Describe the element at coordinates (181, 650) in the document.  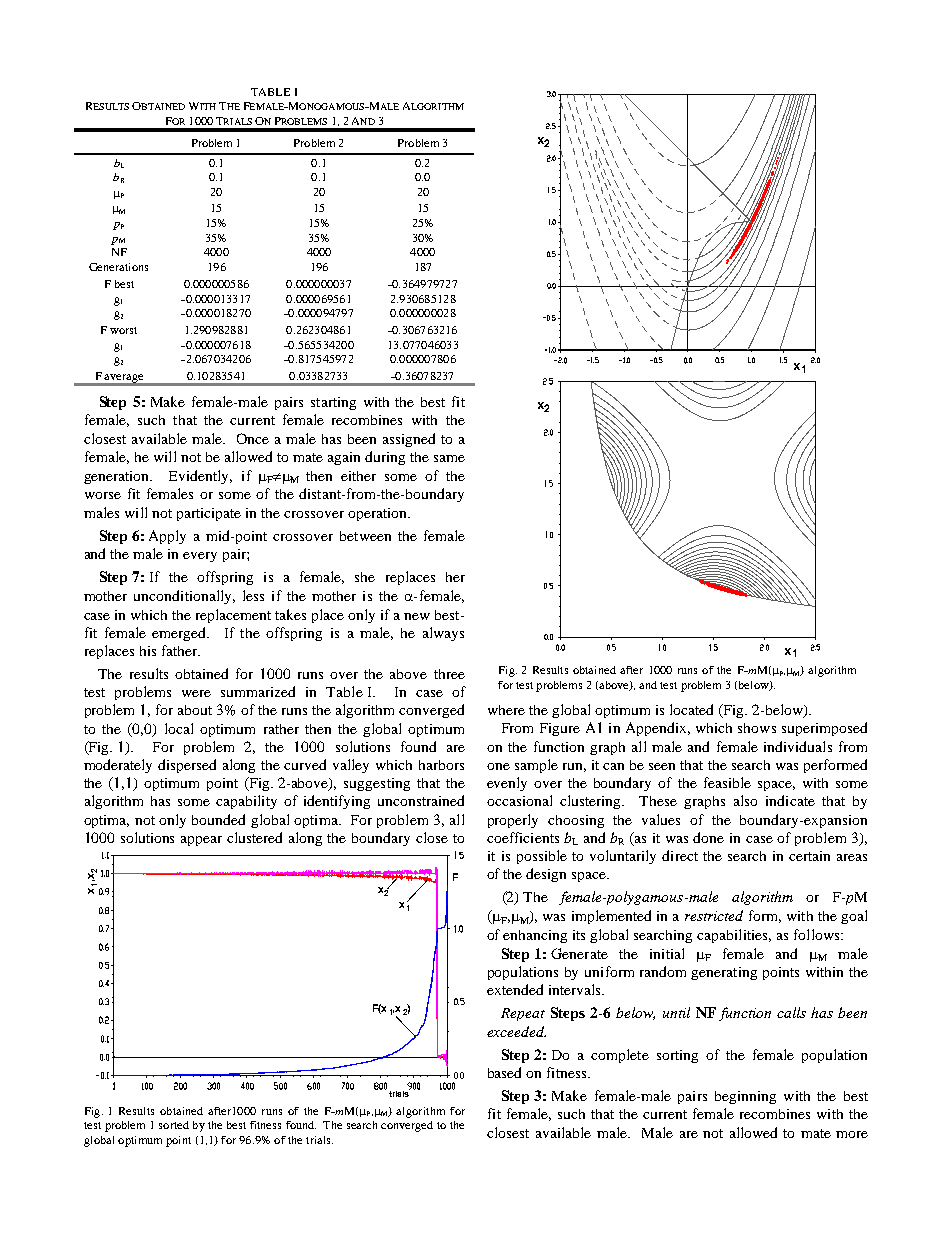
I see `father` at that location.
